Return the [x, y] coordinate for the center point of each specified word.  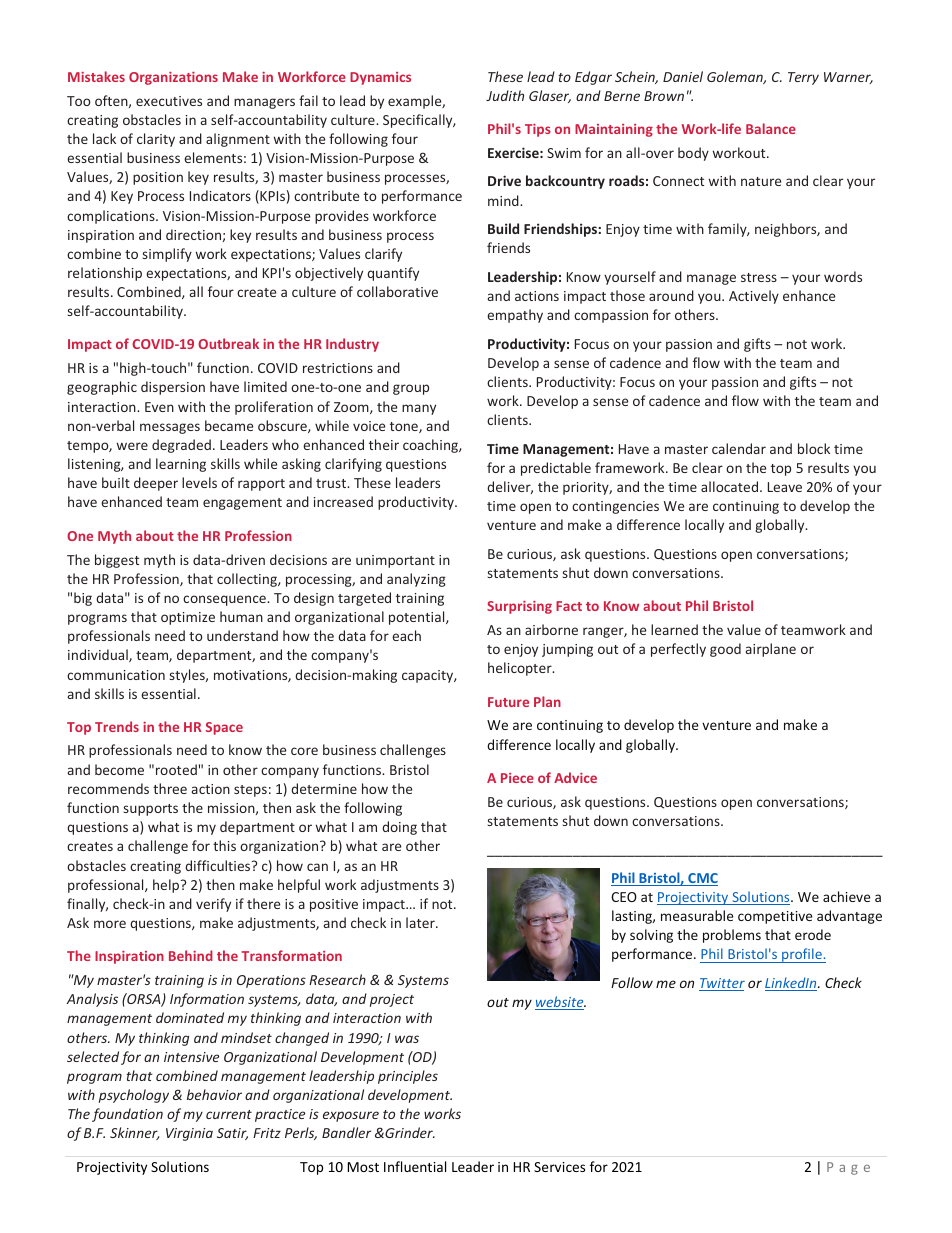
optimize [188, 618]
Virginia [189, 1134]
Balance [771, 128]
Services [559, 1167]
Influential [415, 1166]
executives [169, 101]
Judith [505, 95]
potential [418, 618]
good [725, 650]
